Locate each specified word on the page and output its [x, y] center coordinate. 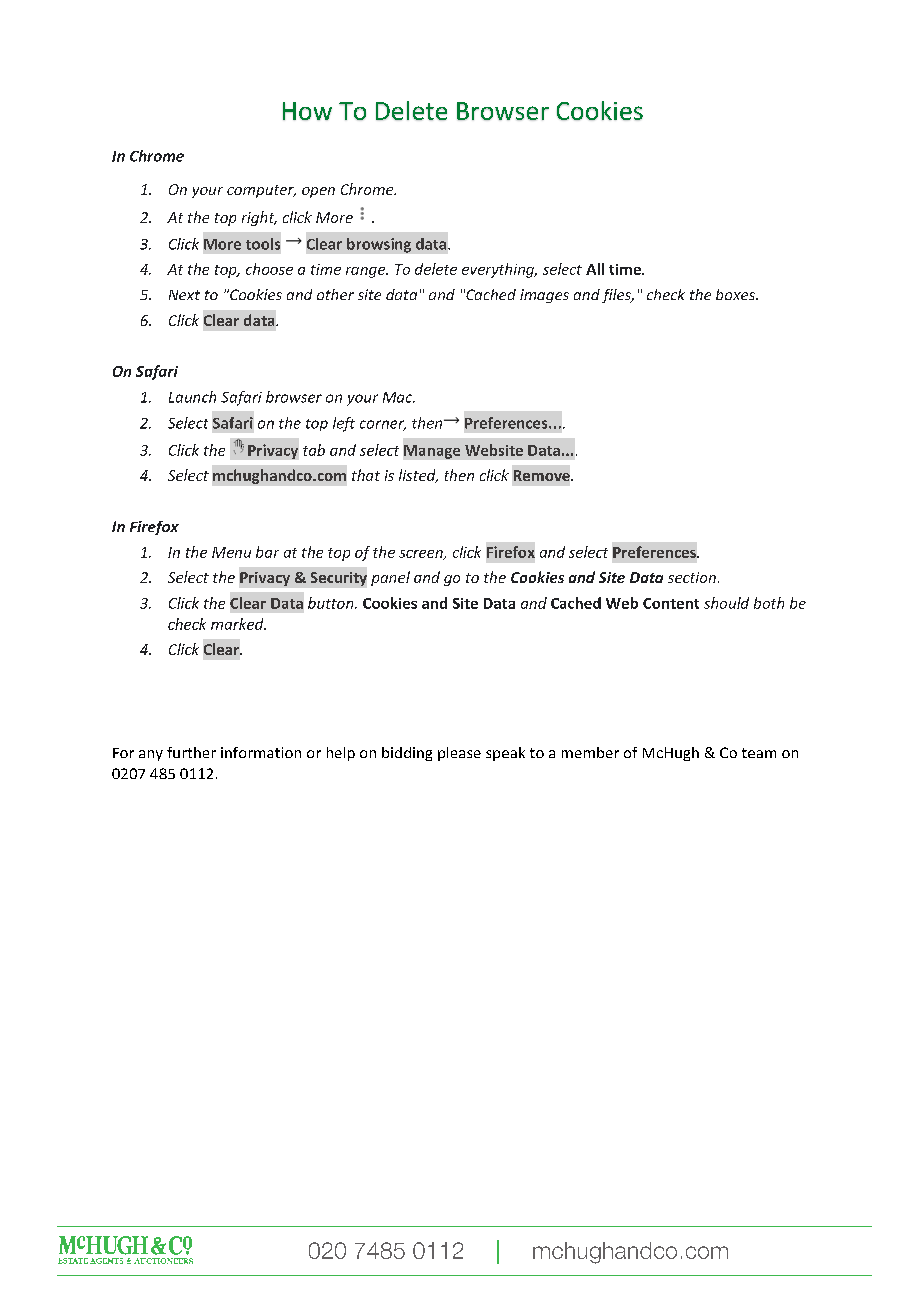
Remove [543, 475]
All [595, 269]
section [692, 577]
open [318, 192]
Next [184, 295]
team [759, 753]
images [544, 296]
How [307, 111]
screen [422, 555]
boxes [736, 294]
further [191, 752]
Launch [192, 397]
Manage [432, 452]
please [459, 754]
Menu [231, 552]
